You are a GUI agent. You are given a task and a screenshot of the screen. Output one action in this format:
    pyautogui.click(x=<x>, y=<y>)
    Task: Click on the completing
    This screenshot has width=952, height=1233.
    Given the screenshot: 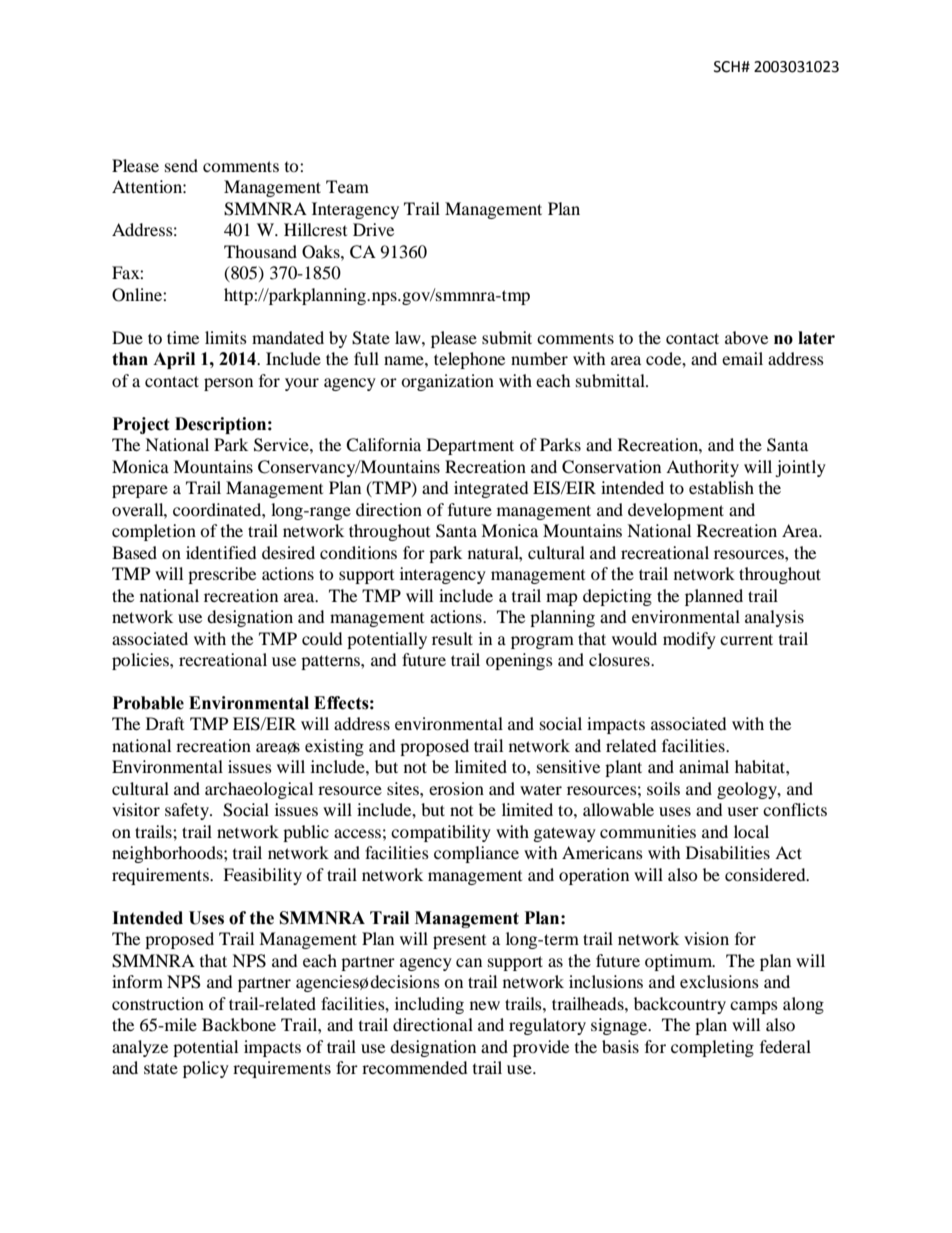 What is the action you would take?
    pyautogui.click(x=712, y=1048)
